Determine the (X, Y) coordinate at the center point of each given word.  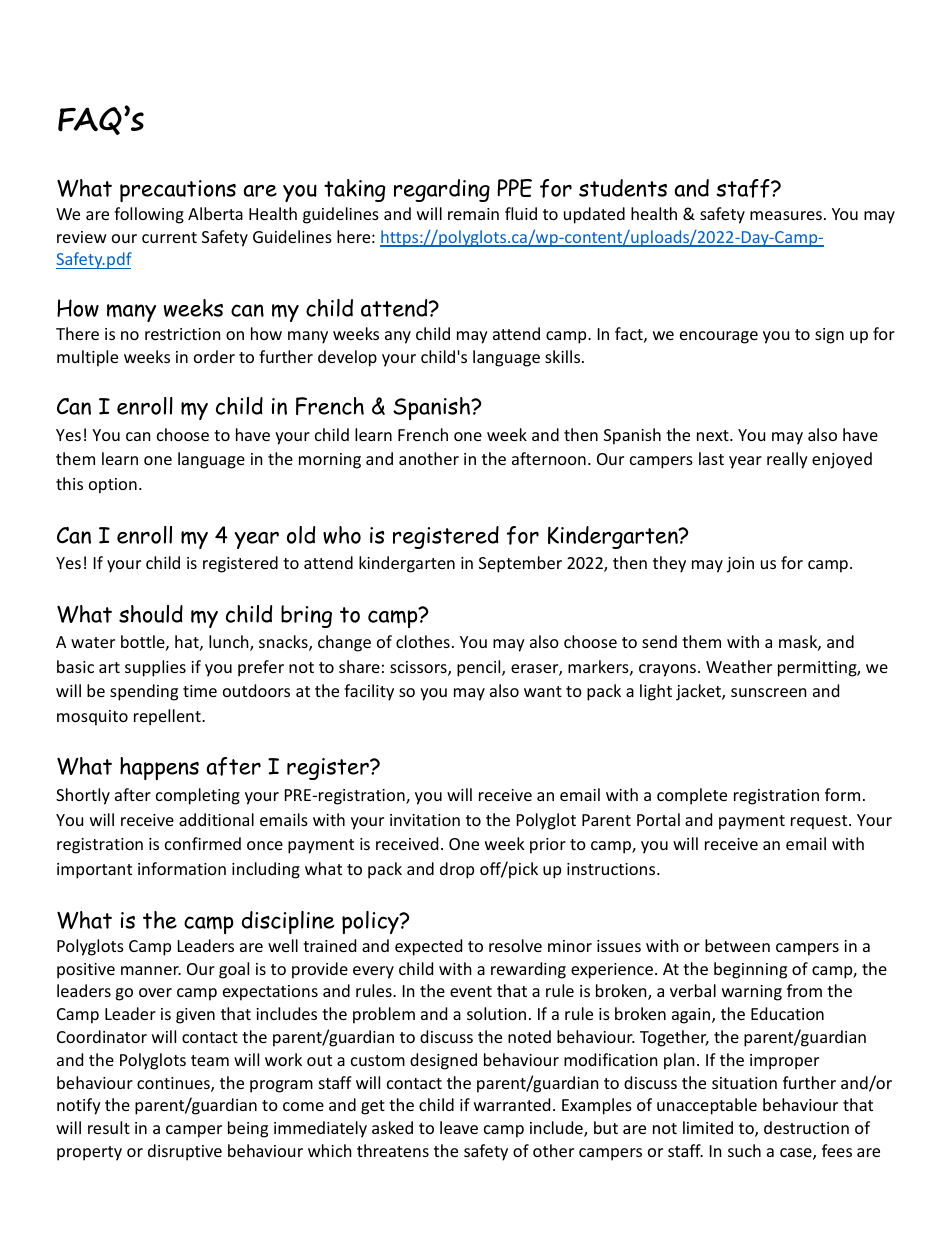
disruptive (185, 1152)
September (520, 564)
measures (786, 215)
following (149, 215)
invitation (425, 820)
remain (473, 214)
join (740, 565)
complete (692, 796)
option (113, 486)
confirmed (203, 843)
